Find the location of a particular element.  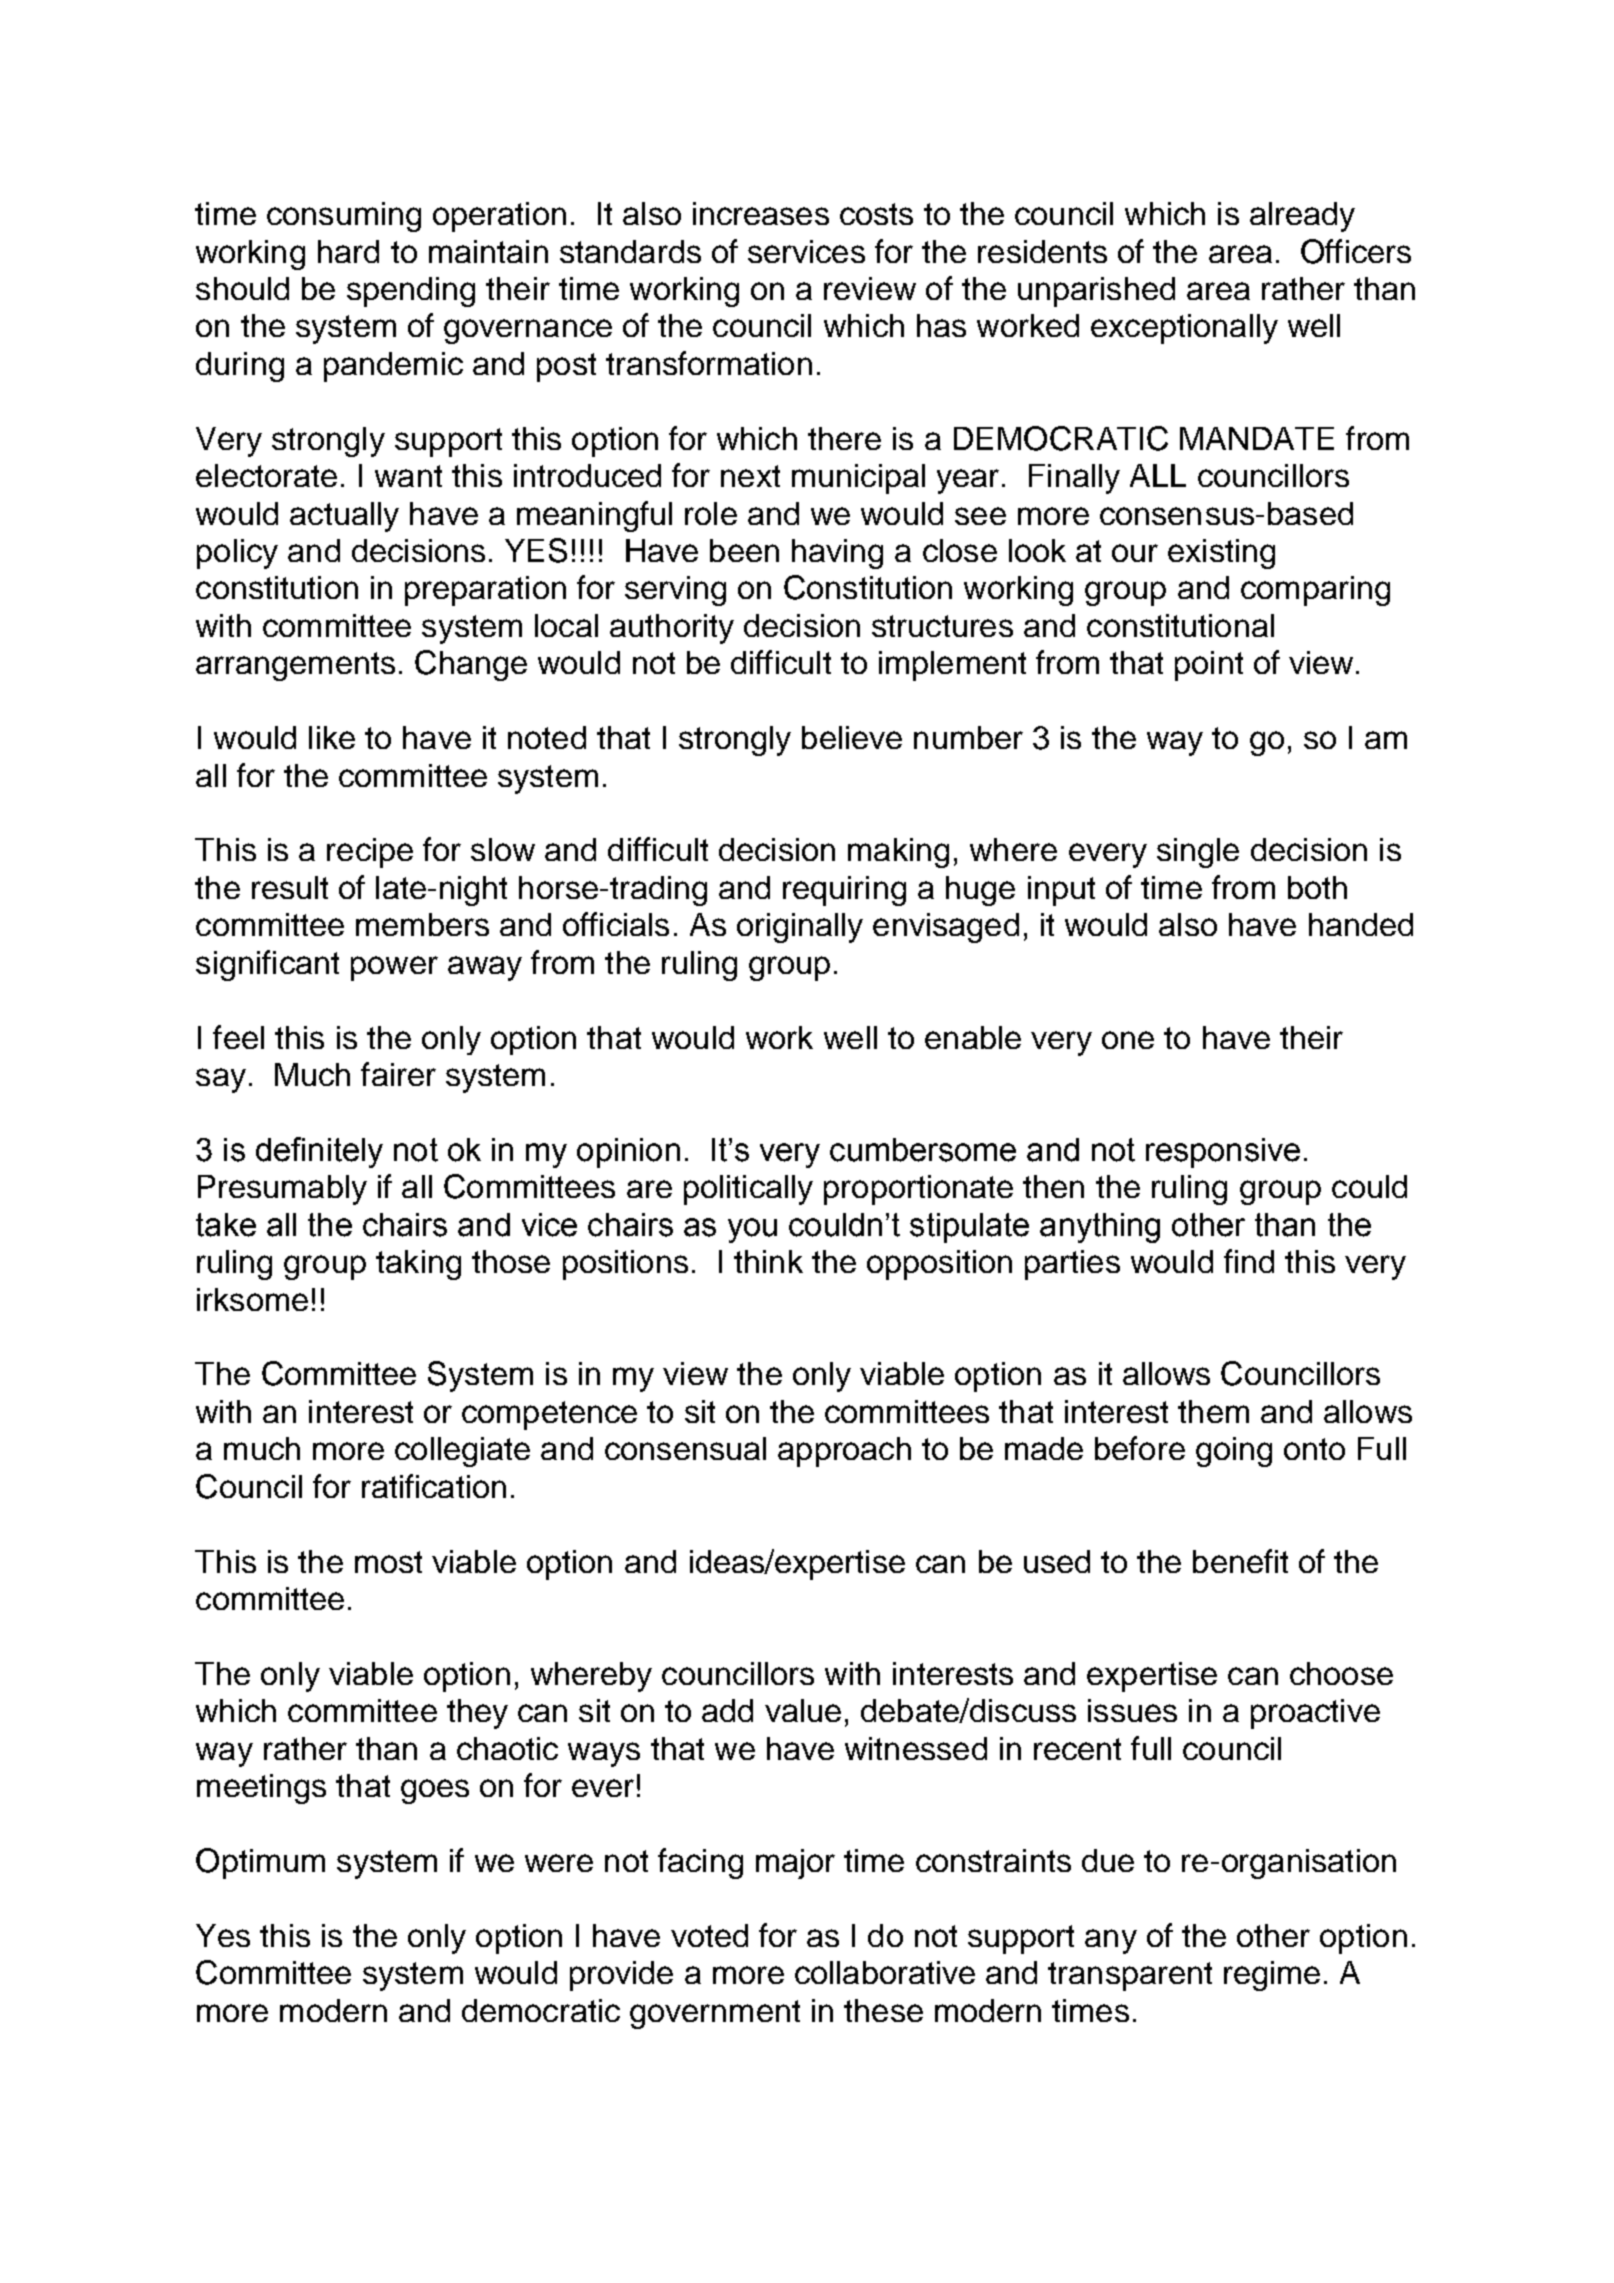

most is located at coordinates (388, 1562).
